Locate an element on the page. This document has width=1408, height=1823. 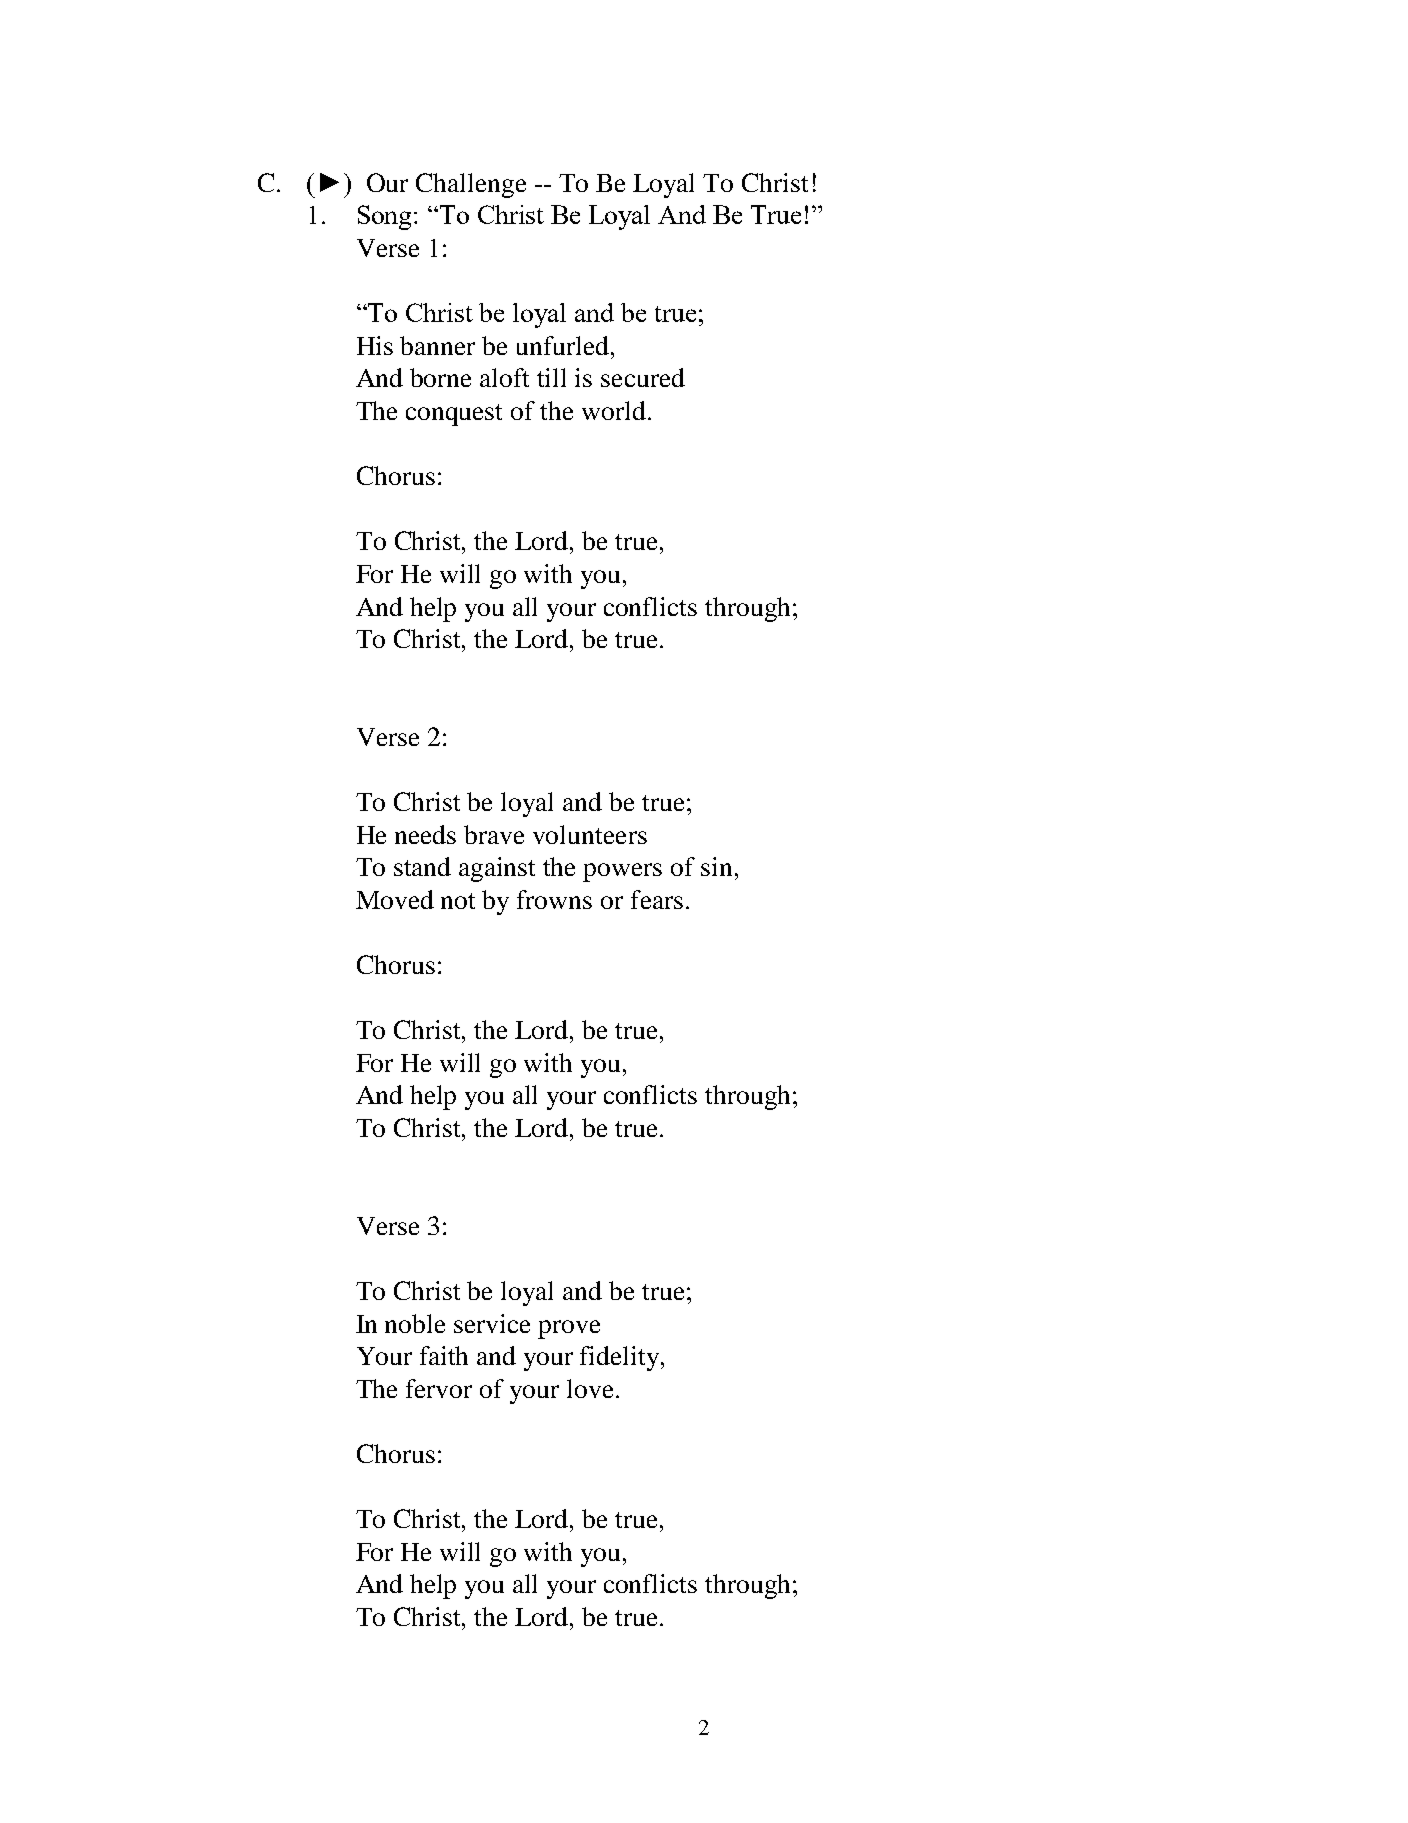
unfurled is located at coordinates (564, 345).
